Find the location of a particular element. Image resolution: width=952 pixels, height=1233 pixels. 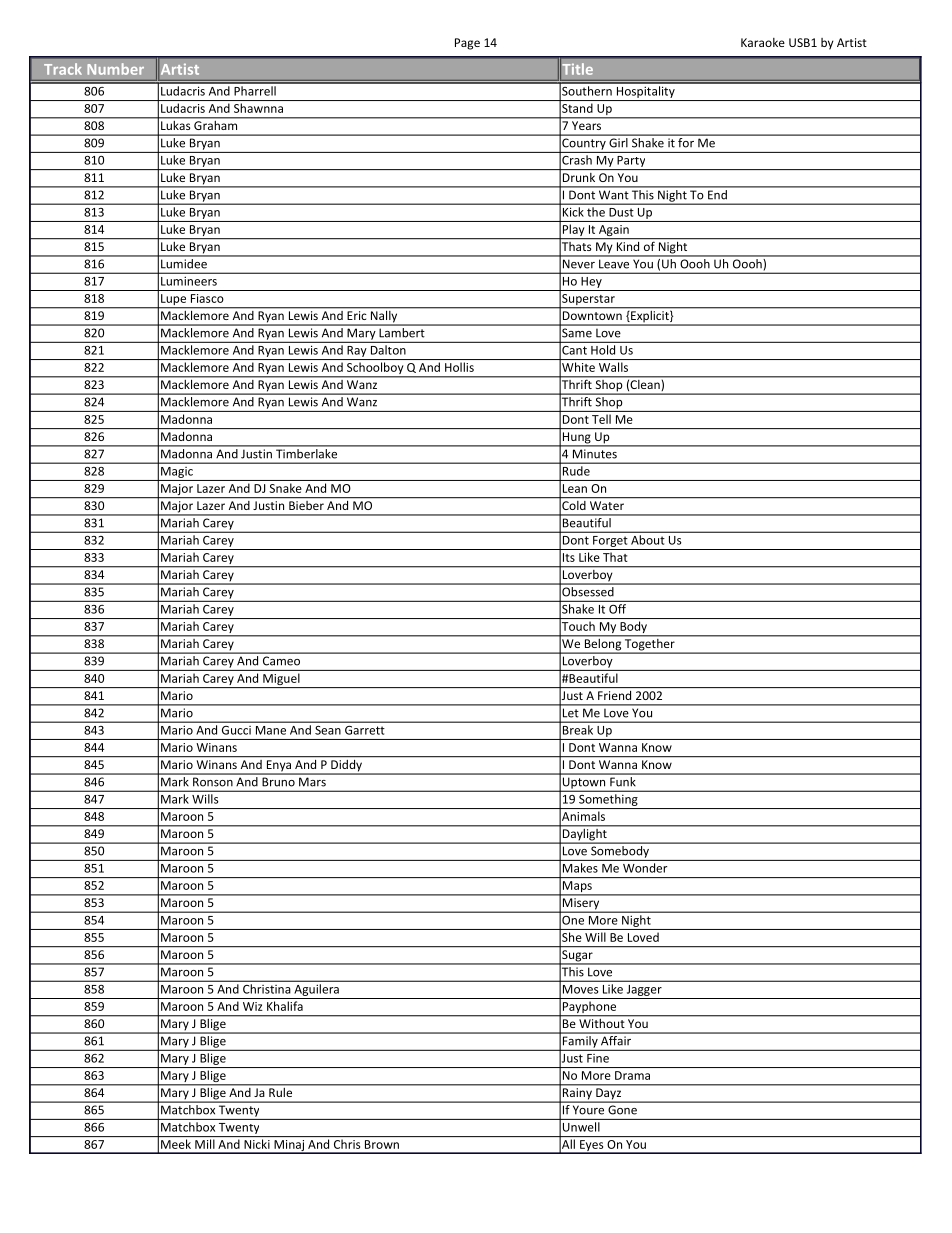

Eyes is located at coordinates (592, 1147).
